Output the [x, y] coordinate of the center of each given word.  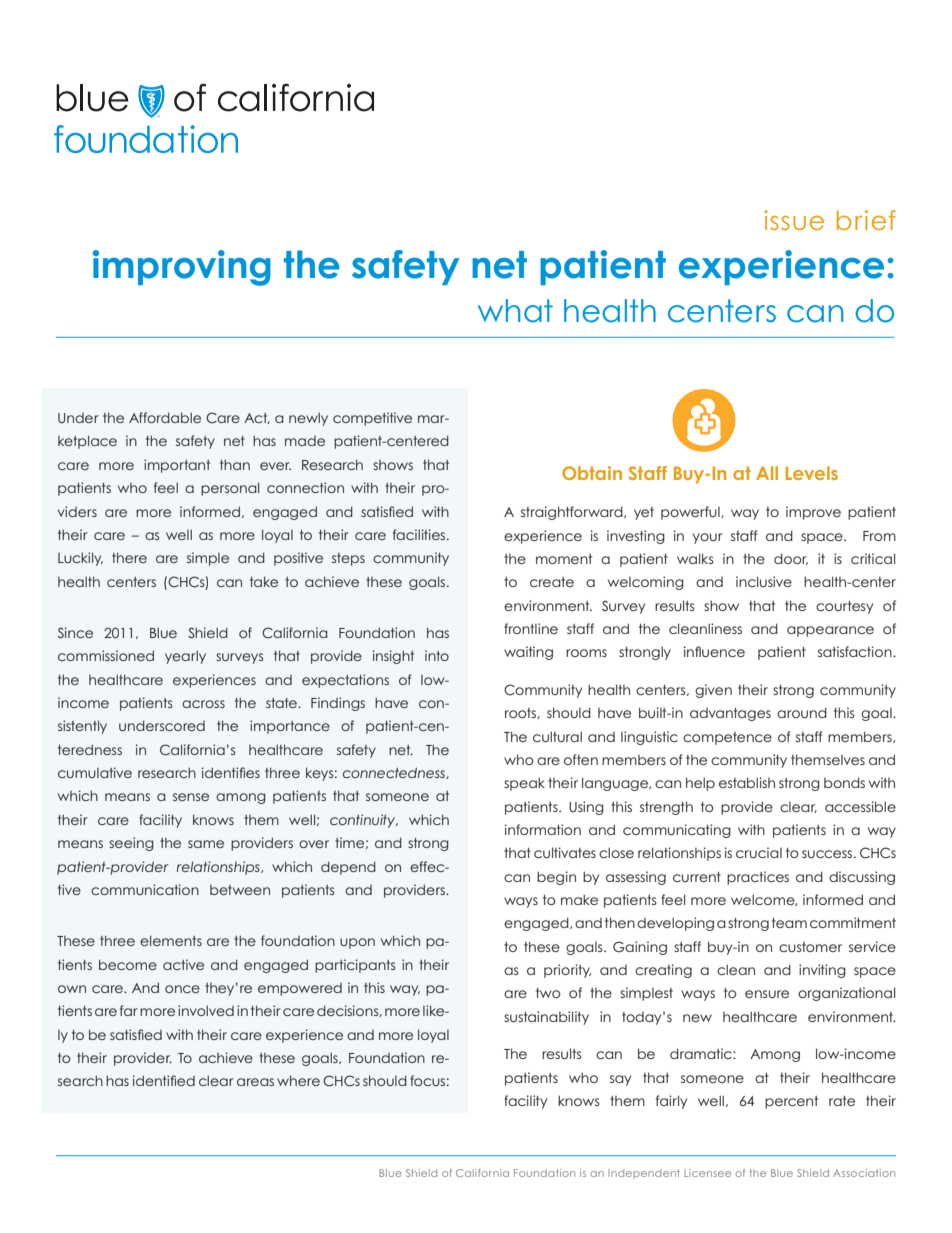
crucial [759, 852]
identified [164, 1080]
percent [791, 1102]
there [129, 557]
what [515, 311]
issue [794, 220]
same [206, 844]
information [543, 829]
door [791, 559]
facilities [420, 534]
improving [182, 268]
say [620, 1080]
